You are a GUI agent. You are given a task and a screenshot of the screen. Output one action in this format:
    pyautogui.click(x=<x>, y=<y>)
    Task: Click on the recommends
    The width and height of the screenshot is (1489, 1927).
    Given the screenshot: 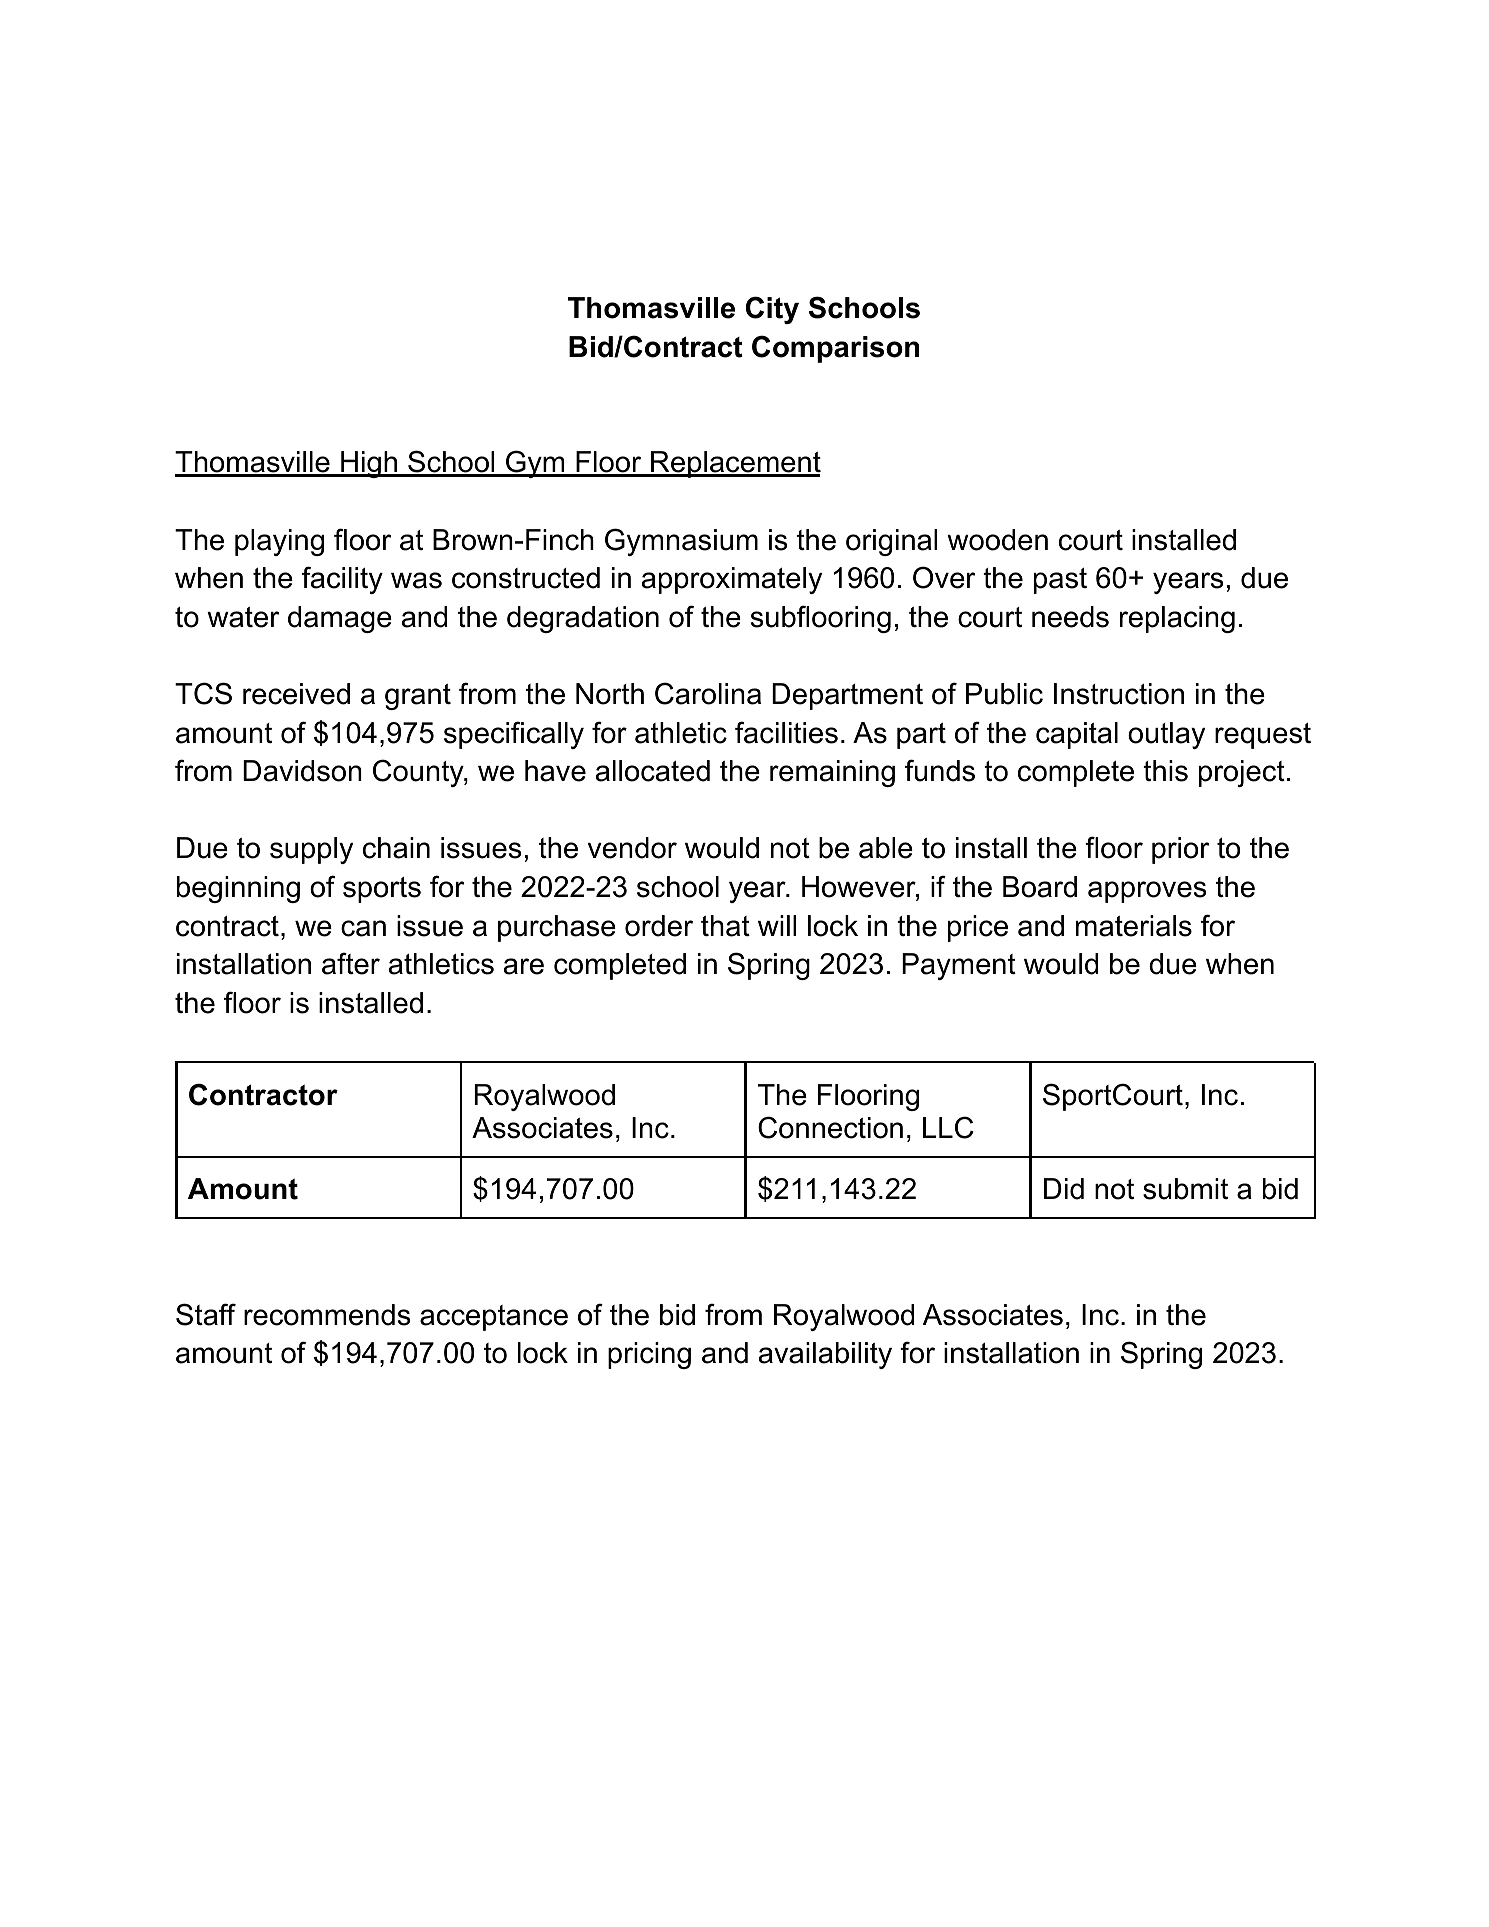 What is the action you would take?
    pyautogui.click(x=327, y=1315)
